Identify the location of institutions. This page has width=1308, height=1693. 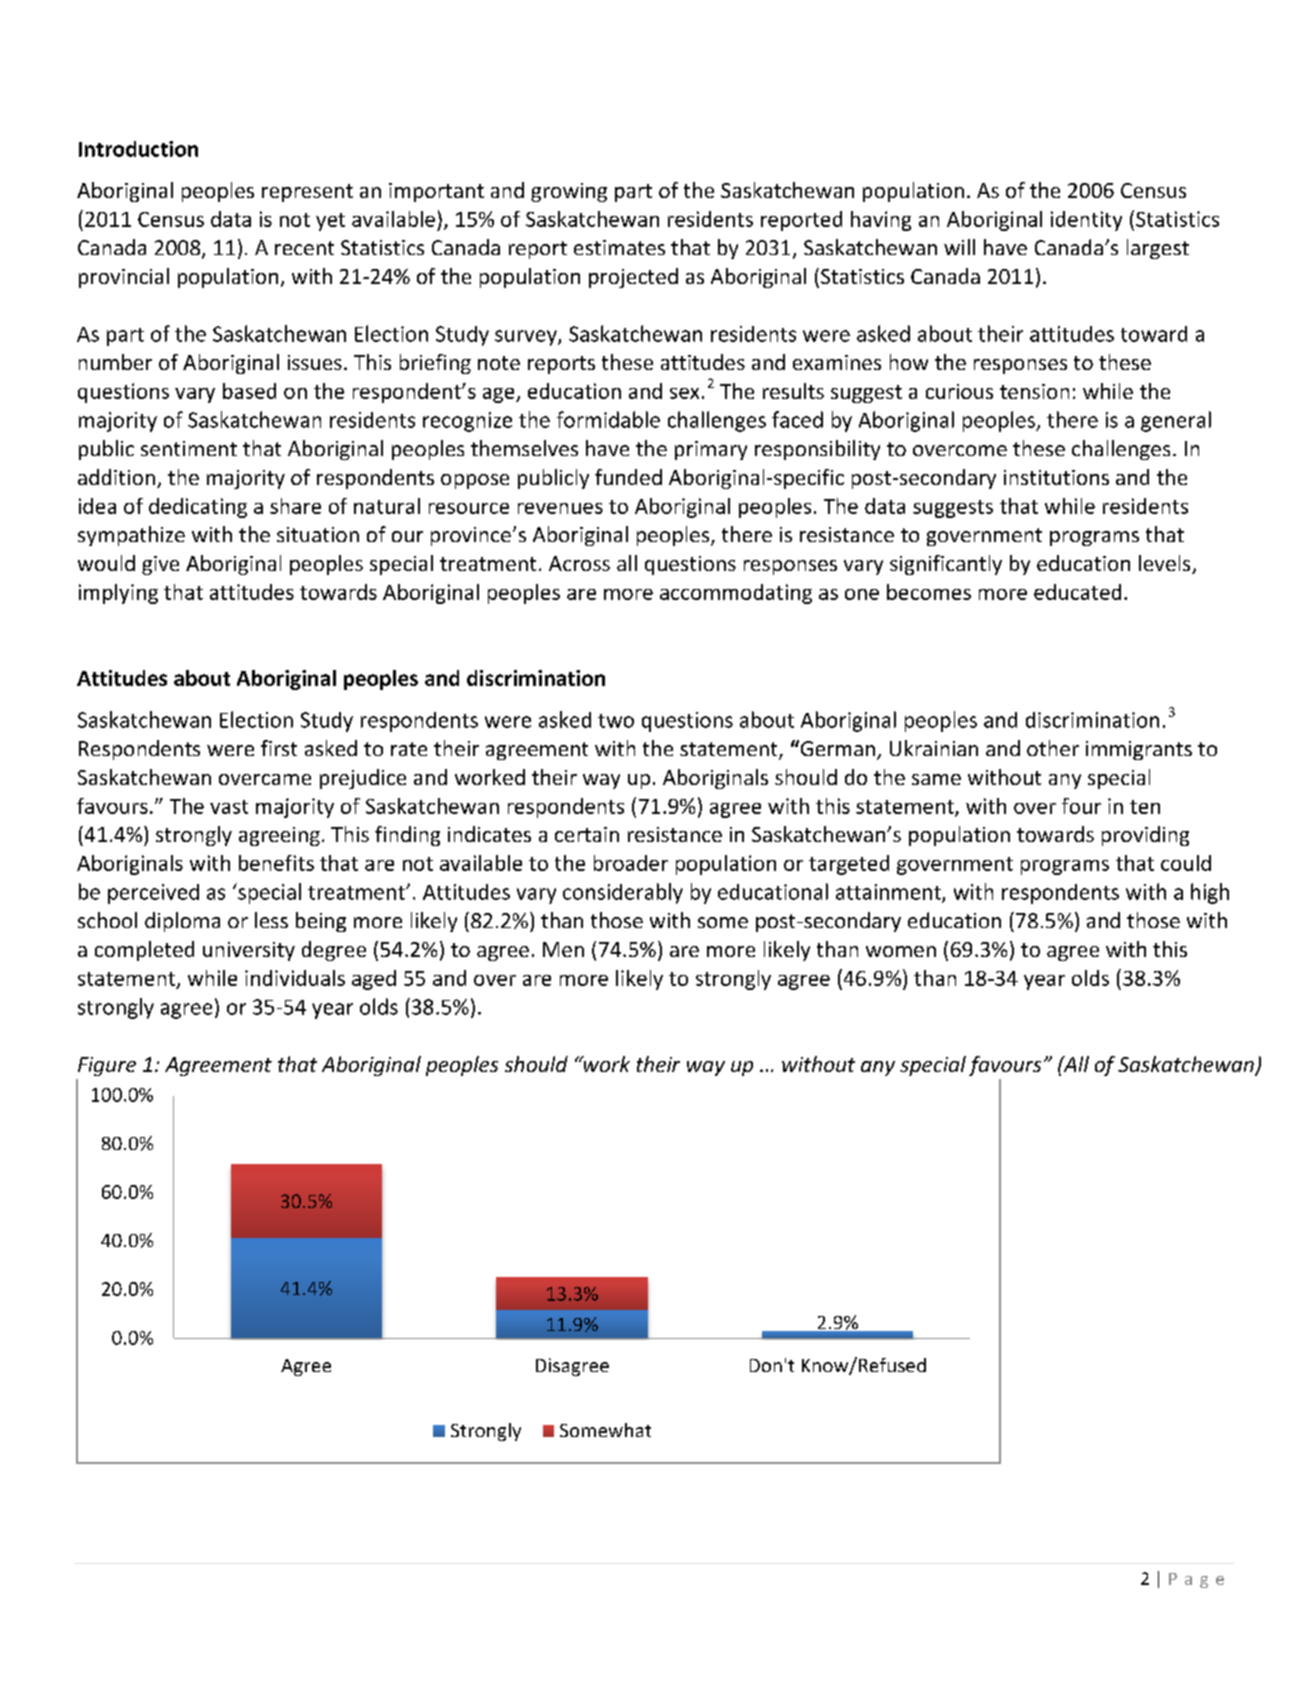
(1056, 477).
